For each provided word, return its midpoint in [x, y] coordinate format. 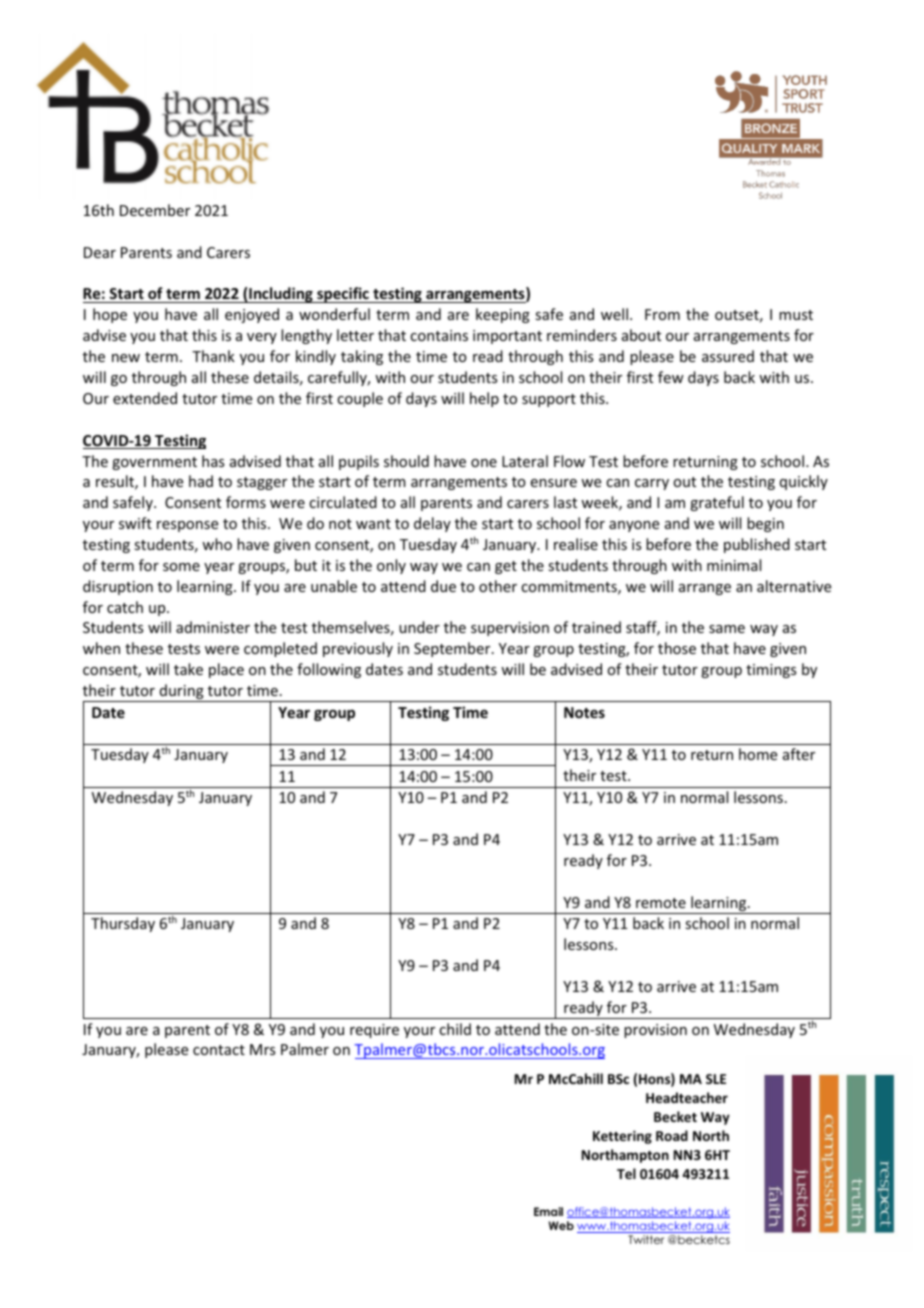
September [453, 649]
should [406, 461]
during [181, 693]
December [155, 210]
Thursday [123, 924]
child [455, 1029]
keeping [503, 315]
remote [661, 903]
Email [548, 1211]
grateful [717, 503]
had [201, 481]
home [758, 754]
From [662, 314]
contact [219, 1050]
